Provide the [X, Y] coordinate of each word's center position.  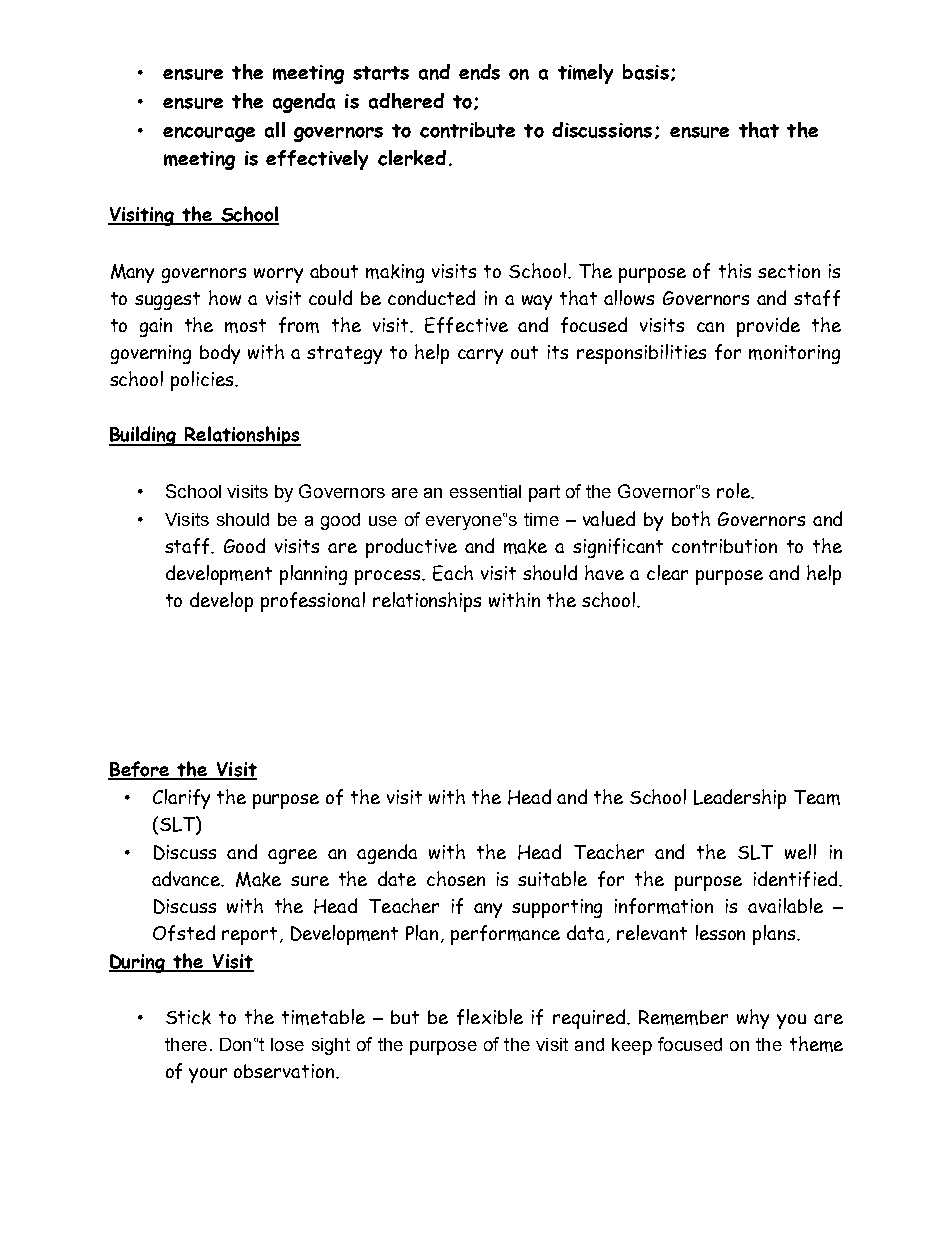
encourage [209, 134]
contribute [467, 130]
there [186, 1044]
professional [313, 602]
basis [646, 72]
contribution [724, 546]
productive [411, 548]
